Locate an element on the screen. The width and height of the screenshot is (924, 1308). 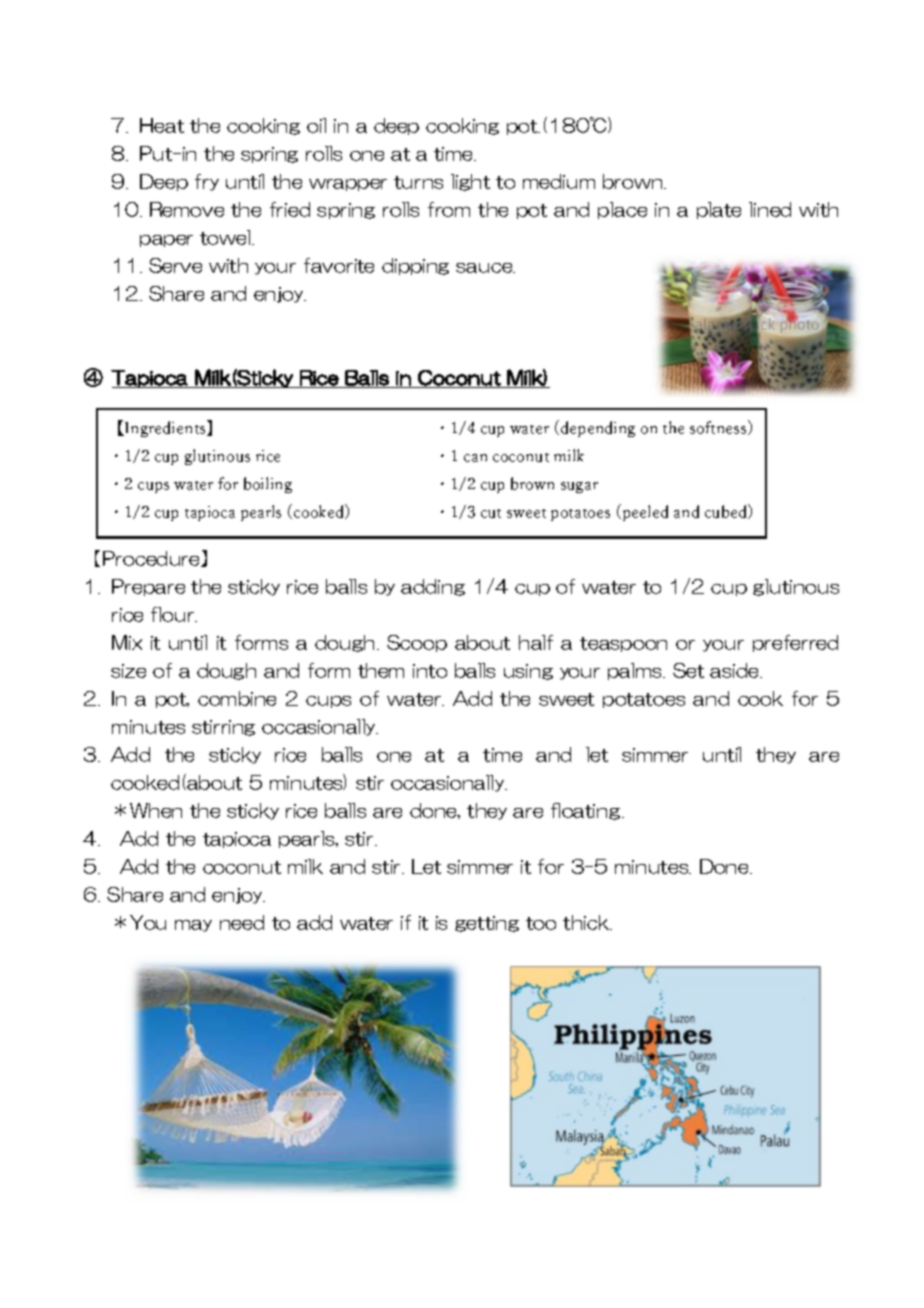
softness is located at coordinates (719, 427).
